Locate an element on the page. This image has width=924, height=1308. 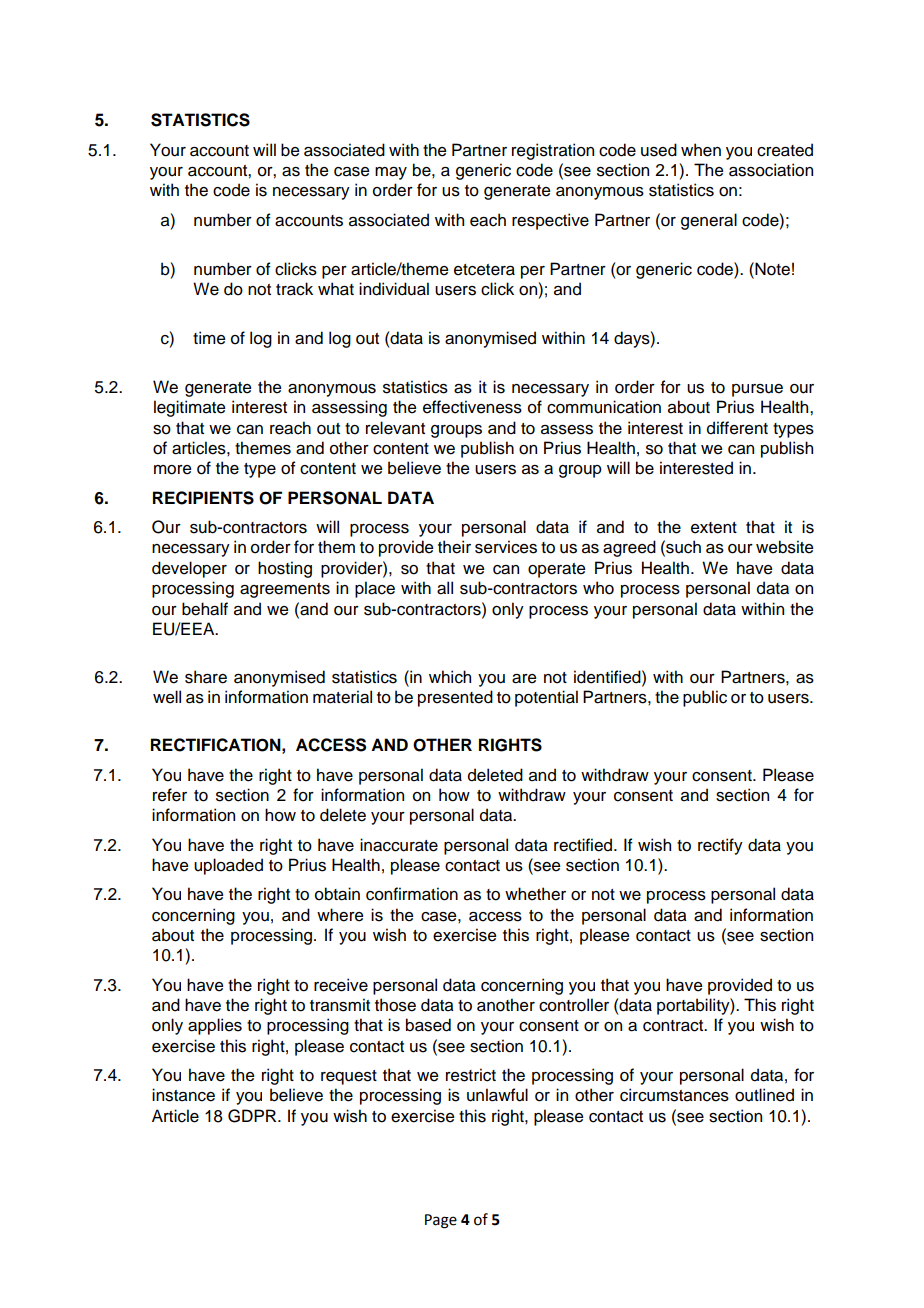
pursue is located at coordinates (757, 390).
